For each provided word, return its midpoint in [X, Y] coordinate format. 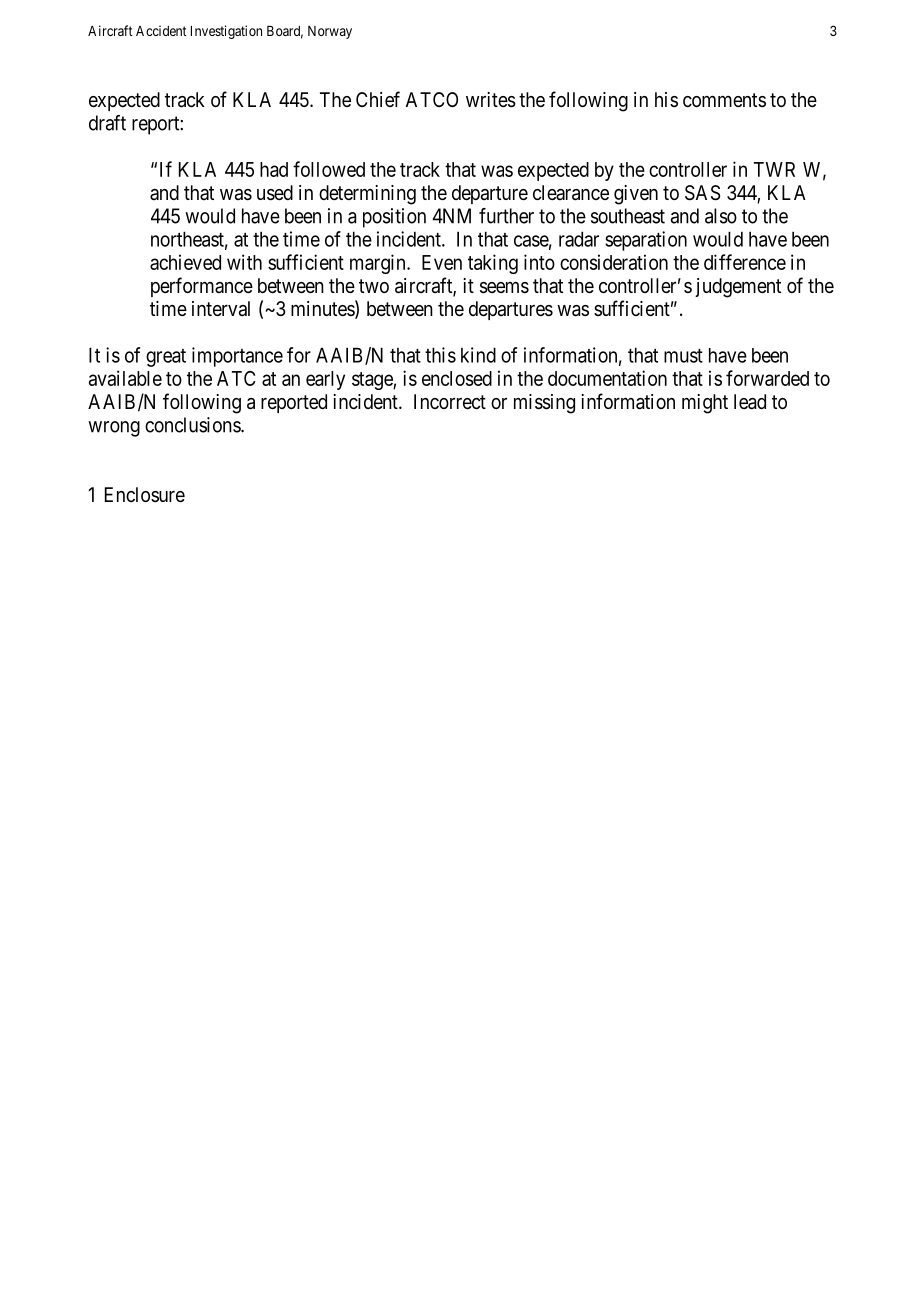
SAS [702, 193]
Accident [161, 30]
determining [367, 195]
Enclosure [145, 494]
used [275, 193]
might [705, 404]
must [683, 356]
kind [478, 355]
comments [724, 100]
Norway [330, 32]
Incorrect [450, 401]
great [166, 358]
